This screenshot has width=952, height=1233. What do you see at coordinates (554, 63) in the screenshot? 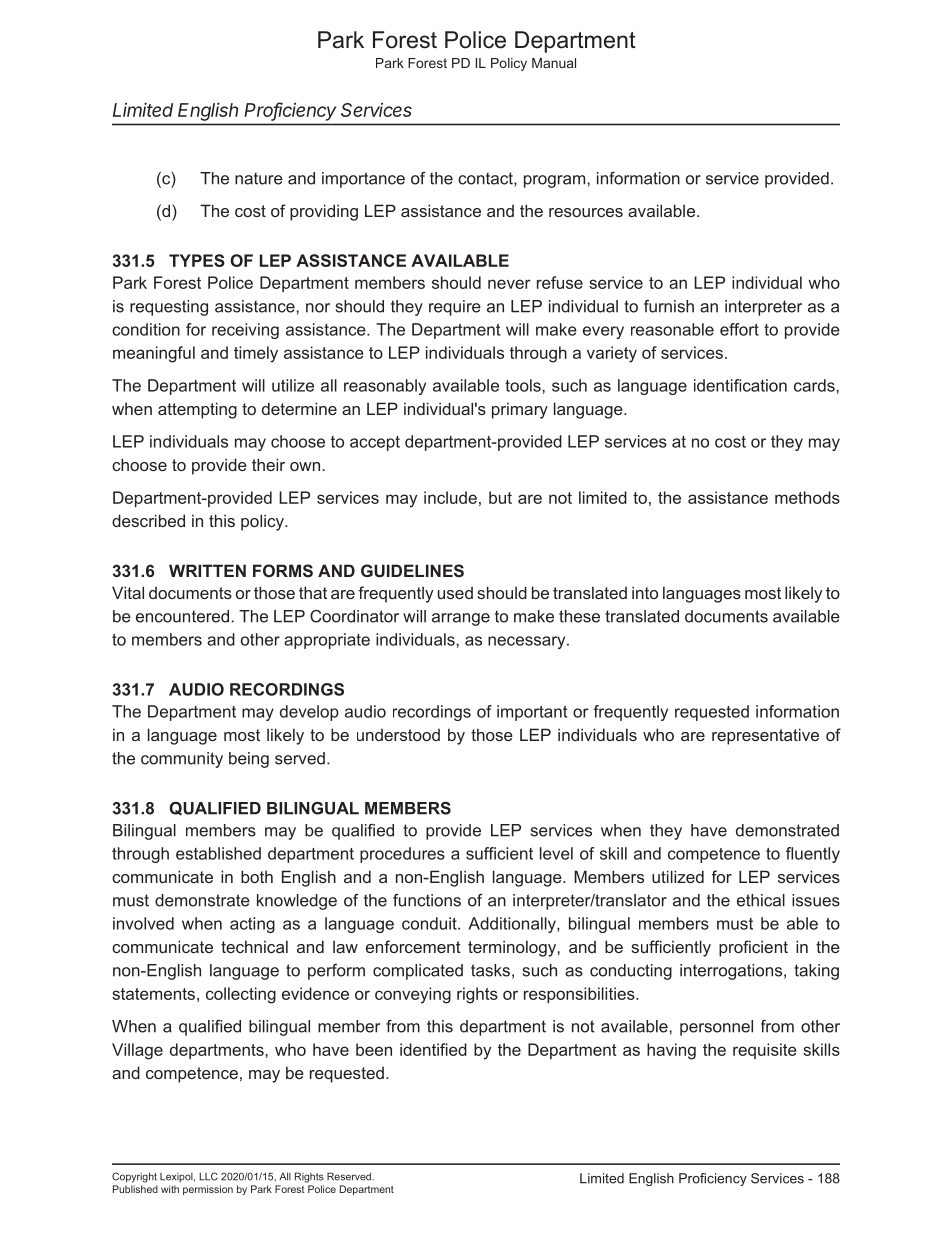
I see `Manual` at bounding box center [554, 63].
